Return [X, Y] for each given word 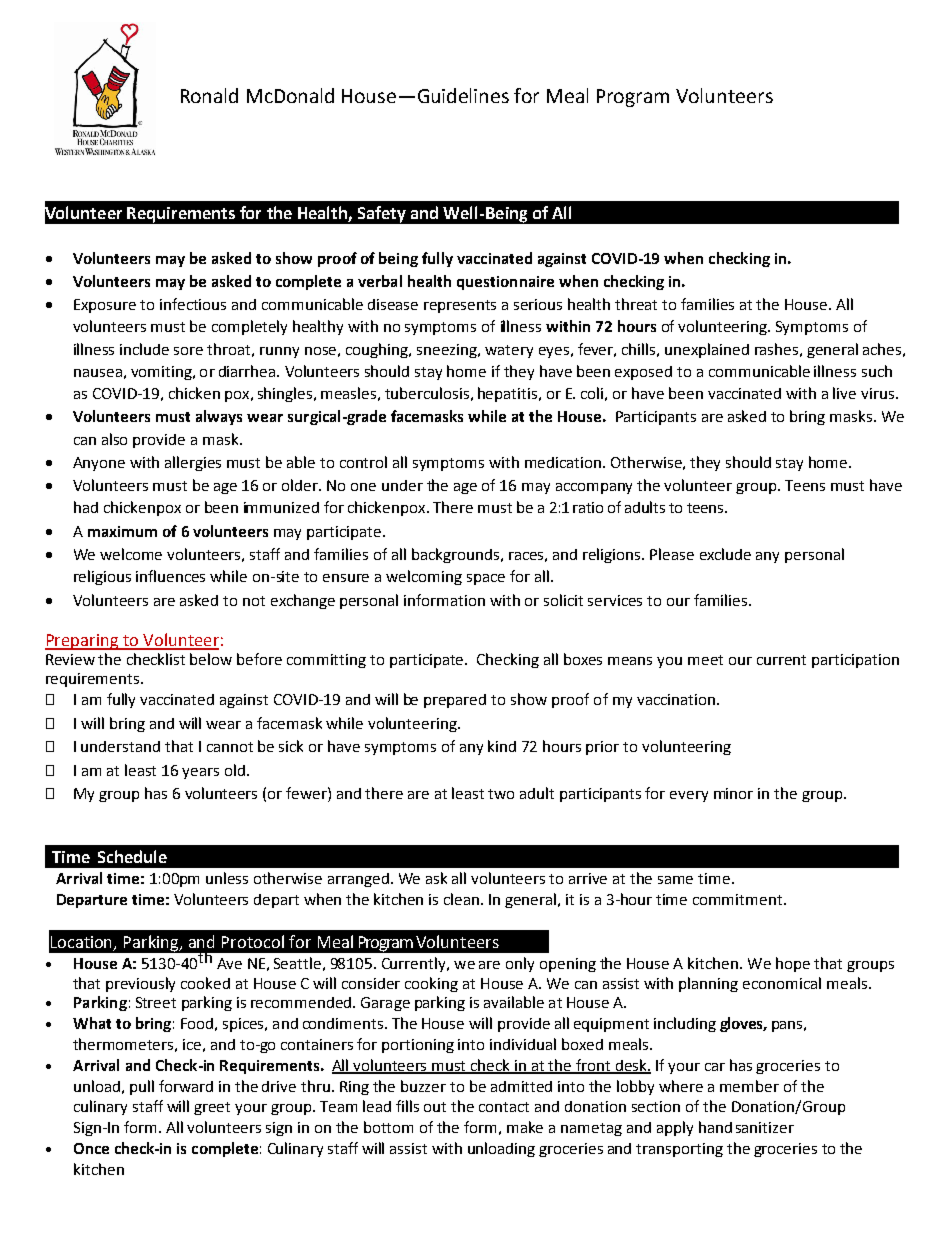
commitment [739, 899]
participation [855, 661]
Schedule [132, 856]
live [844, 393]
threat [636, 304]
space [486, 579]
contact [504, 1107]
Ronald [209, 95]
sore [188, 351]
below [211, 659]
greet [212, 1108]
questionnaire [505, 283]
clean [463, 899]
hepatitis [509, 394]
